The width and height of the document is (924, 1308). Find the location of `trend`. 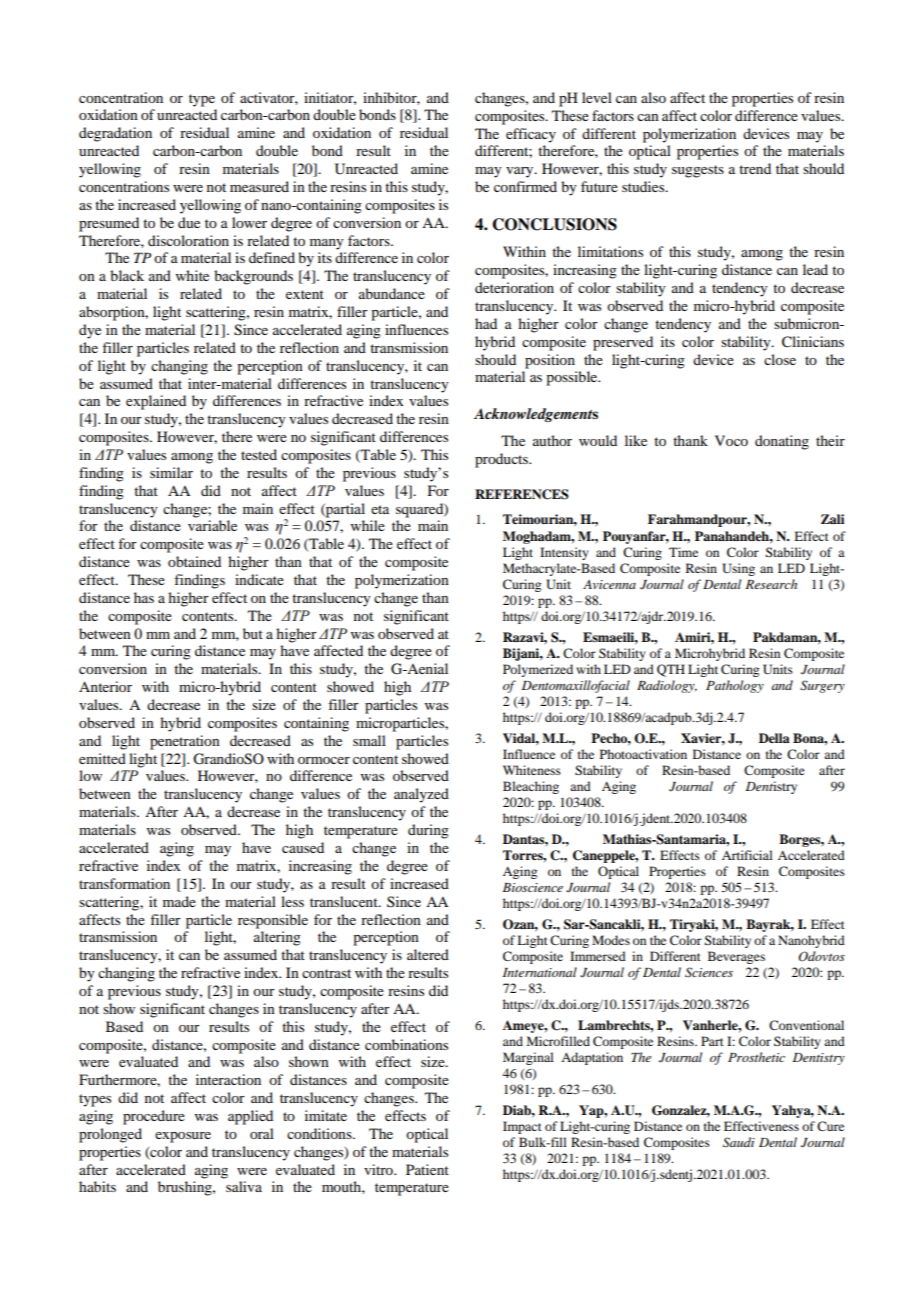

trend is located at coordinates (755, 168).
